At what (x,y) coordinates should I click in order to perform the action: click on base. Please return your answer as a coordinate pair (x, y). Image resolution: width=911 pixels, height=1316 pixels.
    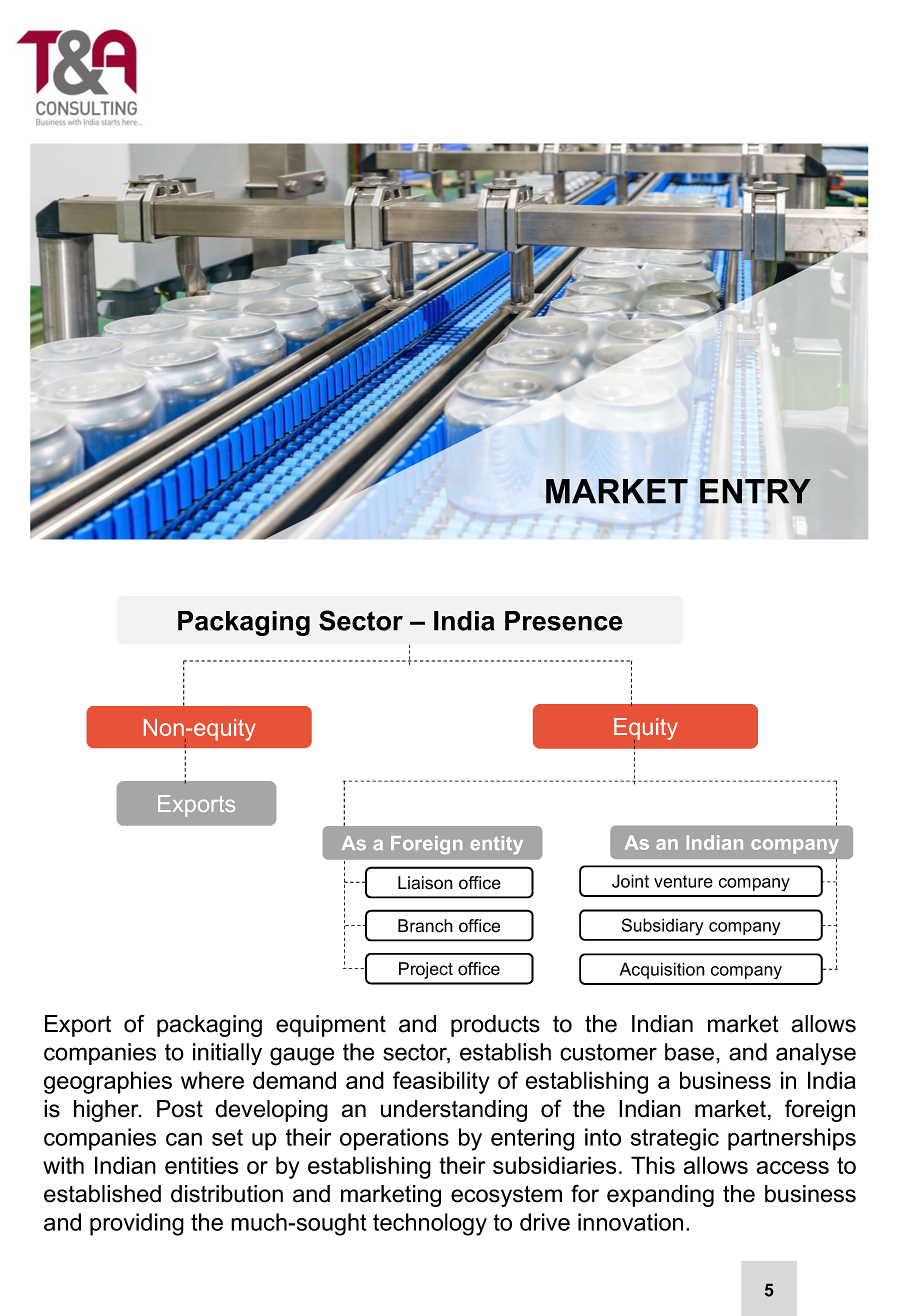
    Looking at the image, I should click on (689, 1052).
